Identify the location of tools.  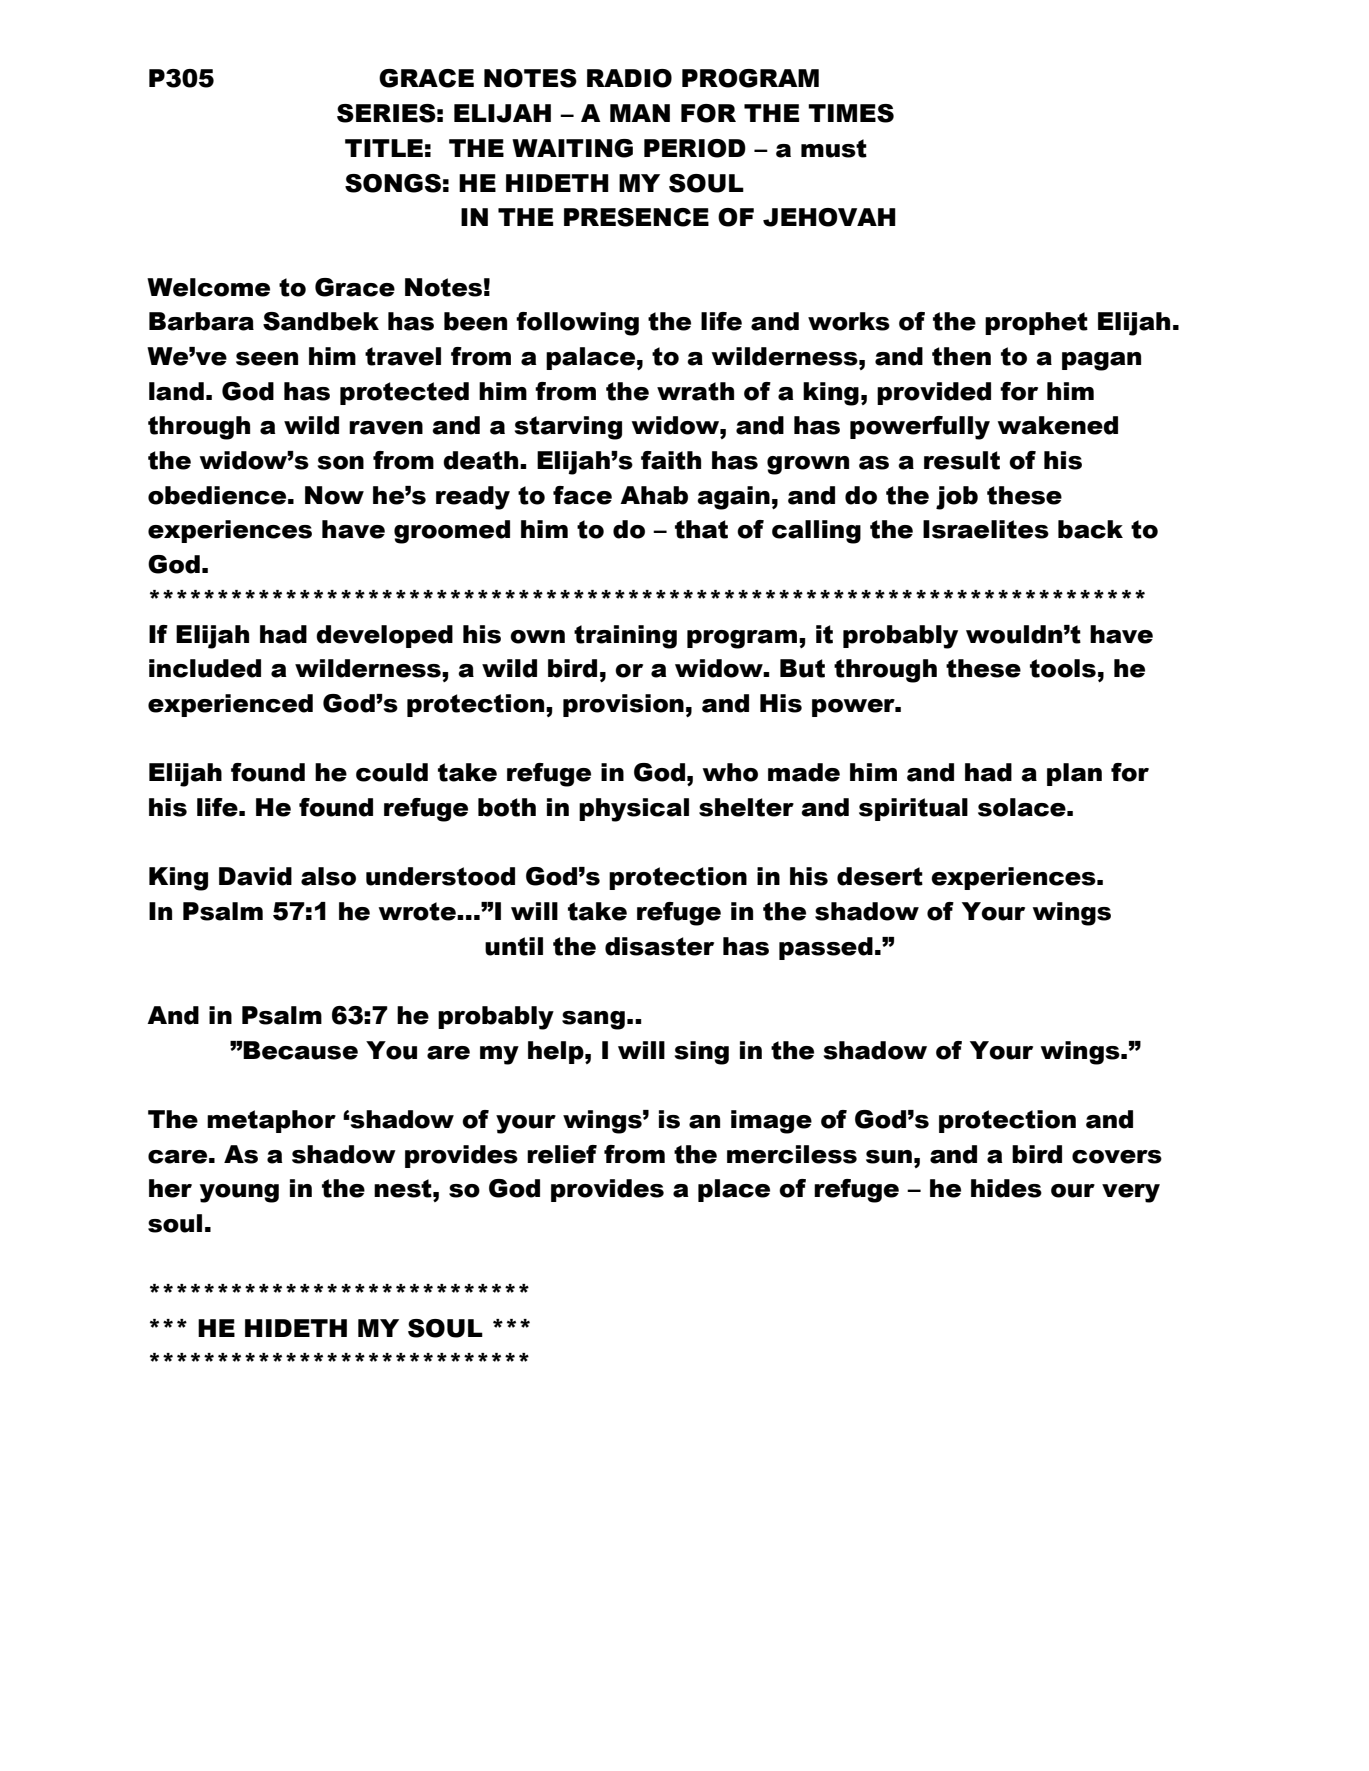
(1063, 668).
